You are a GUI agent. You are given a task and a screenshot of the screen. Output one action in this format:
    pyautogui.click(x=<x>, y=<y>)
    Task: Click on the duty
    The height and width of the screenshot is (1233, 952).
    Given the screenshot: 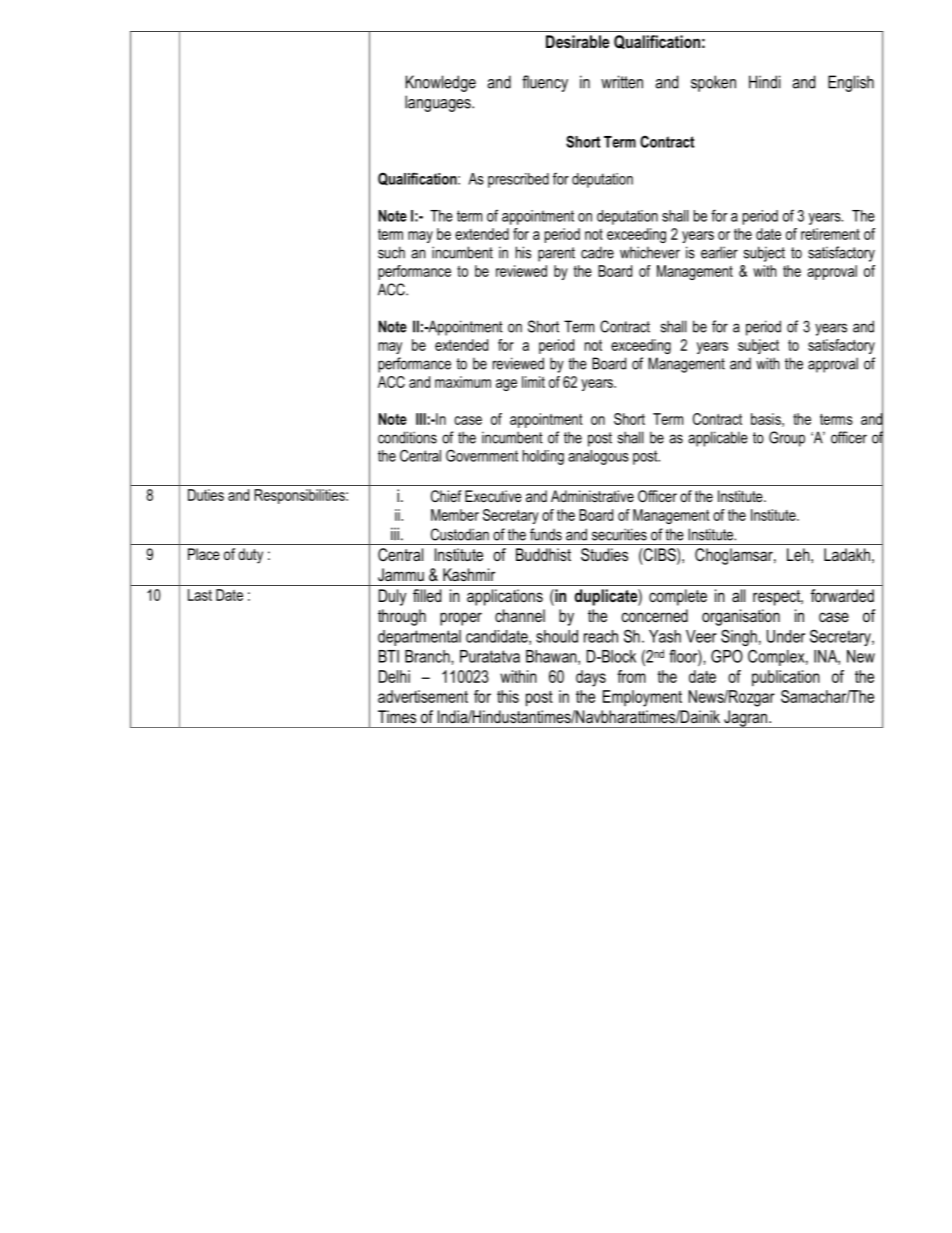 What is the action you would take?
    pyautogui.click(x=250, y=556)
